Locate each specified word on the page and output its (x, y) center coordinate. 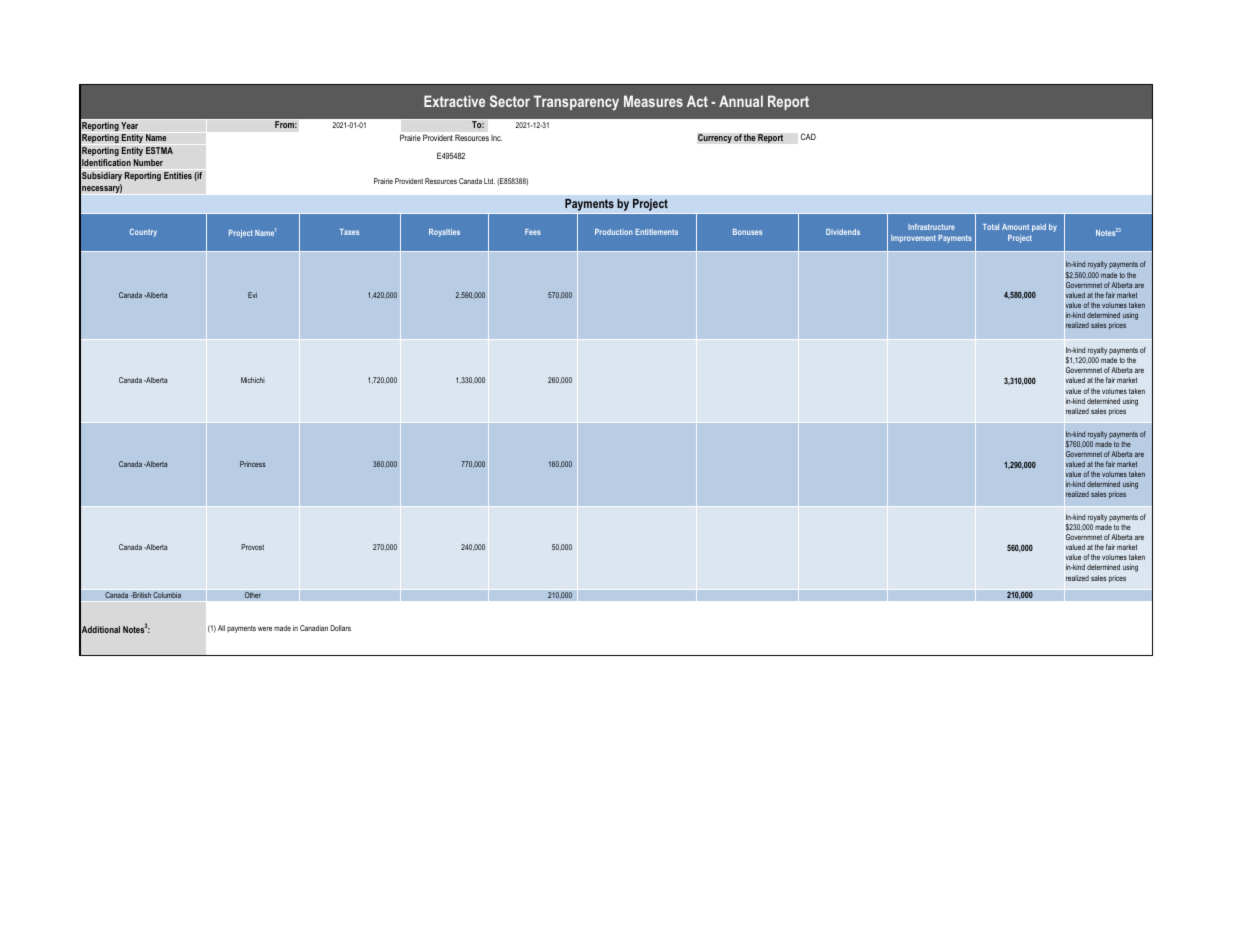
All (221, 628)
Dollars (340, 628)
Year (129, 125)
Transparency (576, 103)
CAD (808, 136)
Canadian (314, 628)
